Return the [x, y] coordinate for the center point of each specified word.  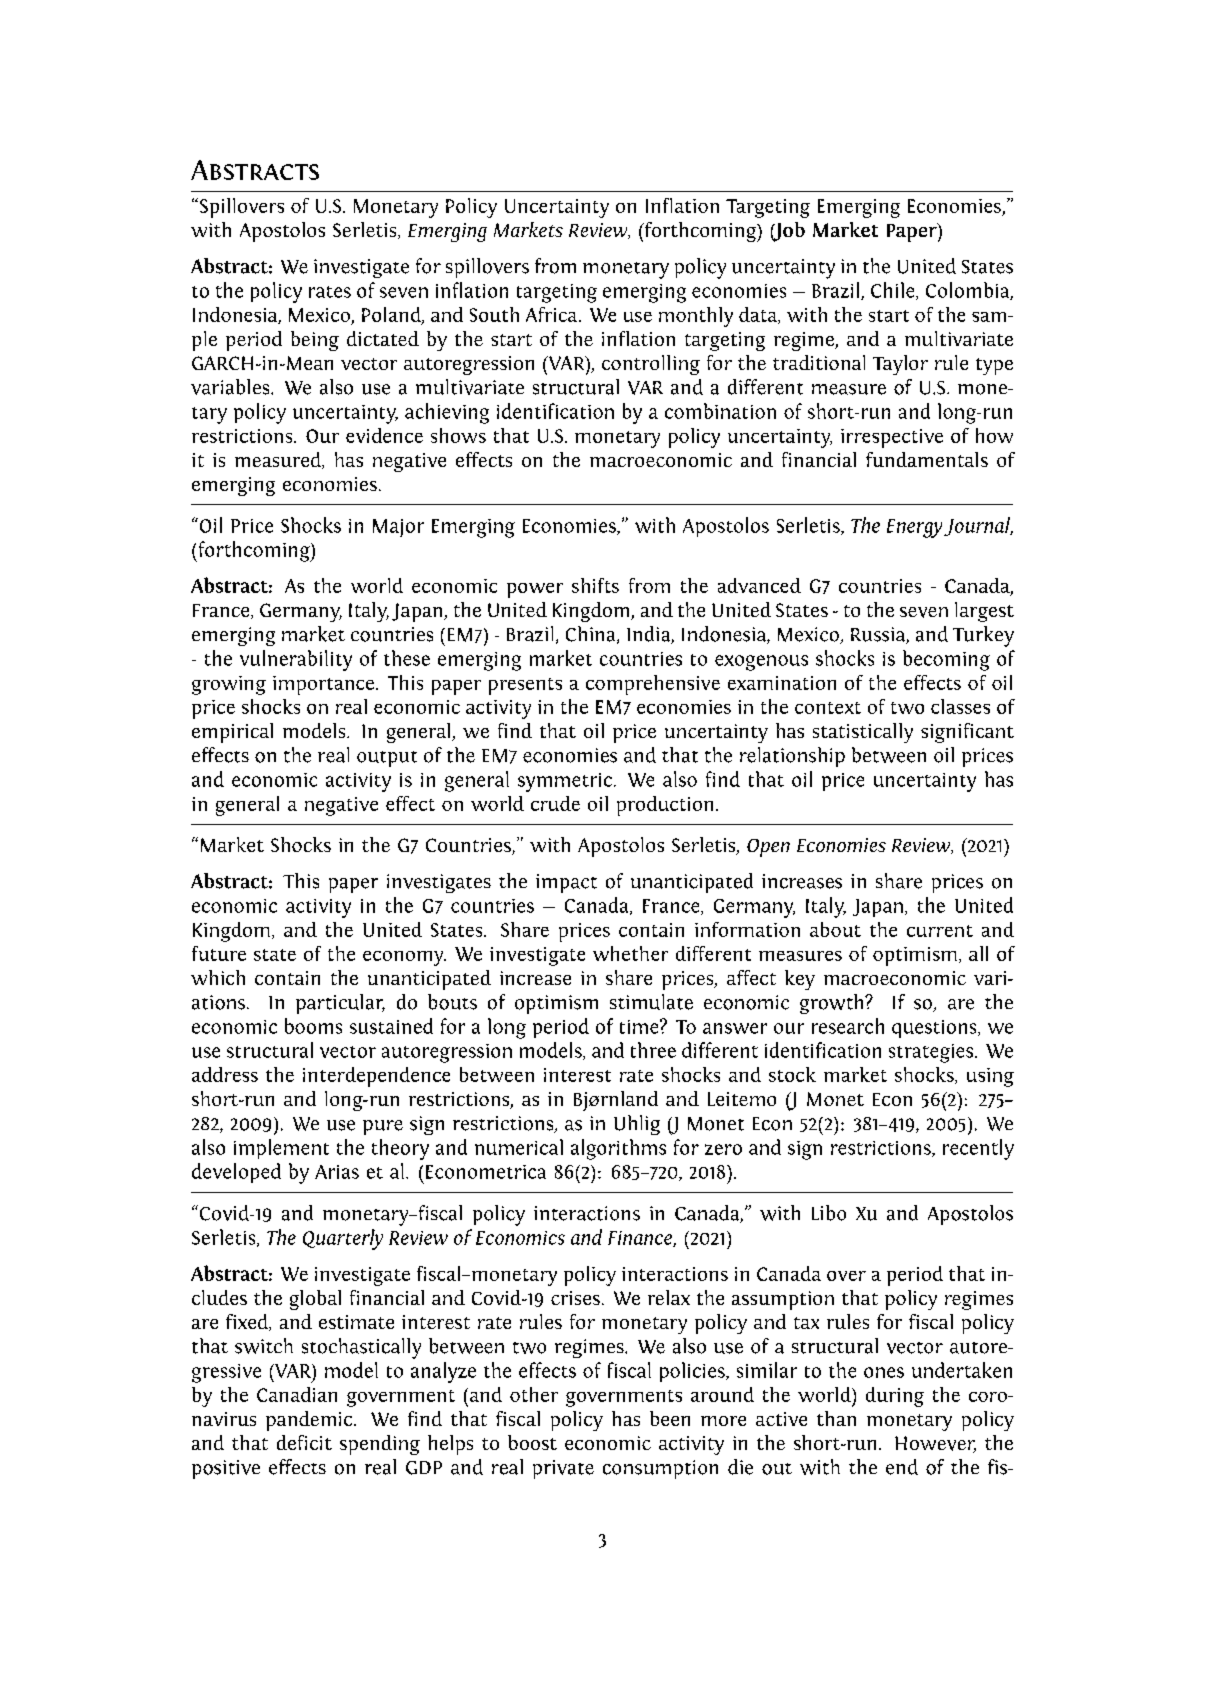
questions [935, 1029]
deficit [304, 1442]
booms [313, 1026]
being [315, 341]
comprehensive [653, 685]
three [653, 1050]
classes [960, 706]
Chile [894, 291]
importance [325, 685]
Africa [553, 314]
